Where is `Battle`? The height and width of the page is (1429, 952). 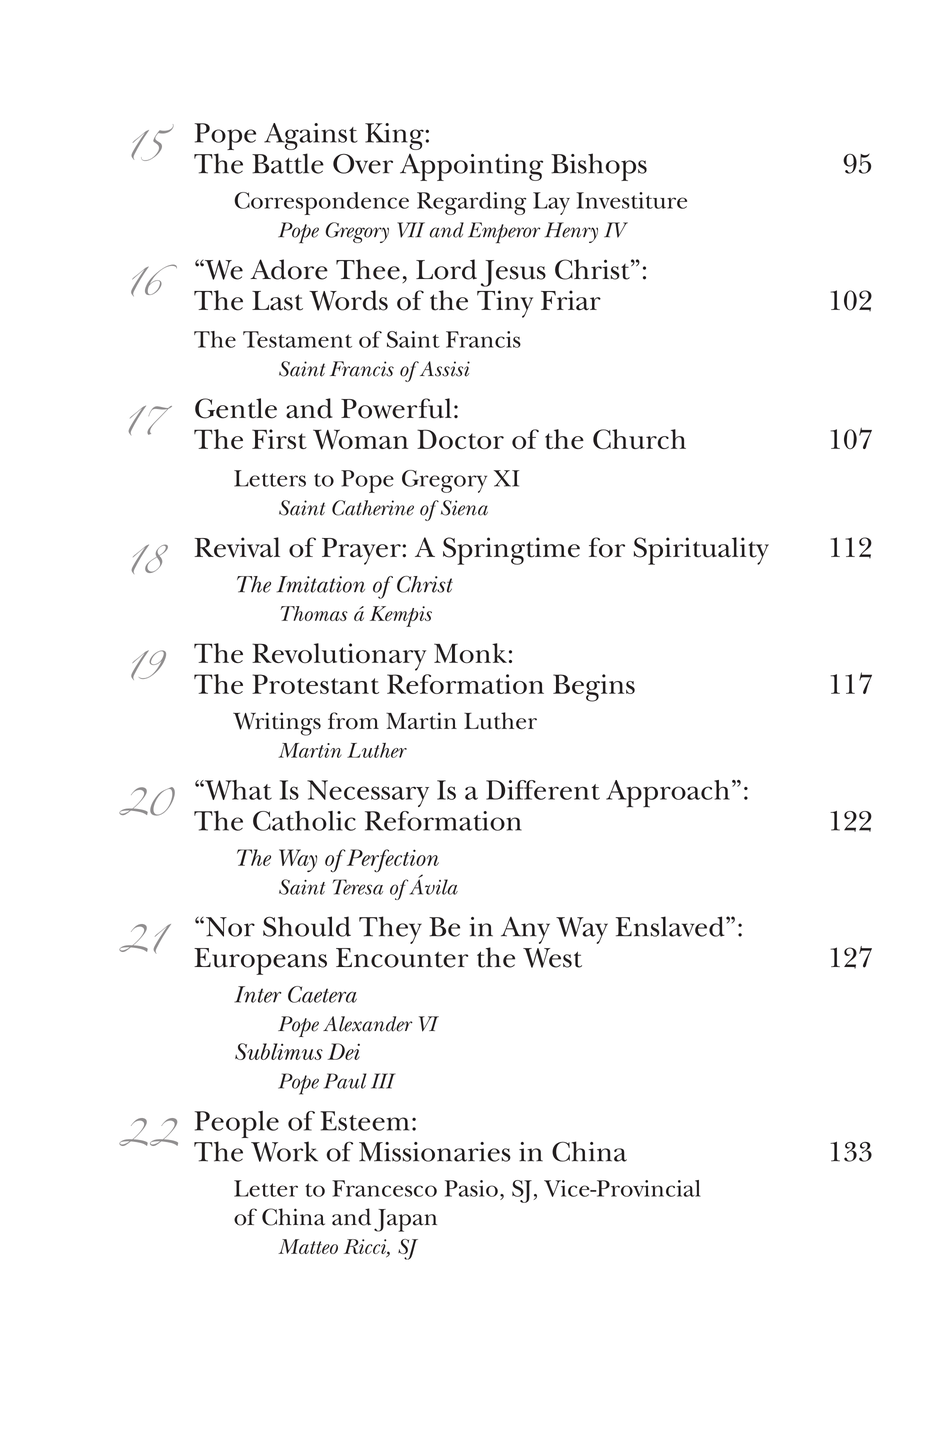 Battle is located at coordinates (288, 163).
